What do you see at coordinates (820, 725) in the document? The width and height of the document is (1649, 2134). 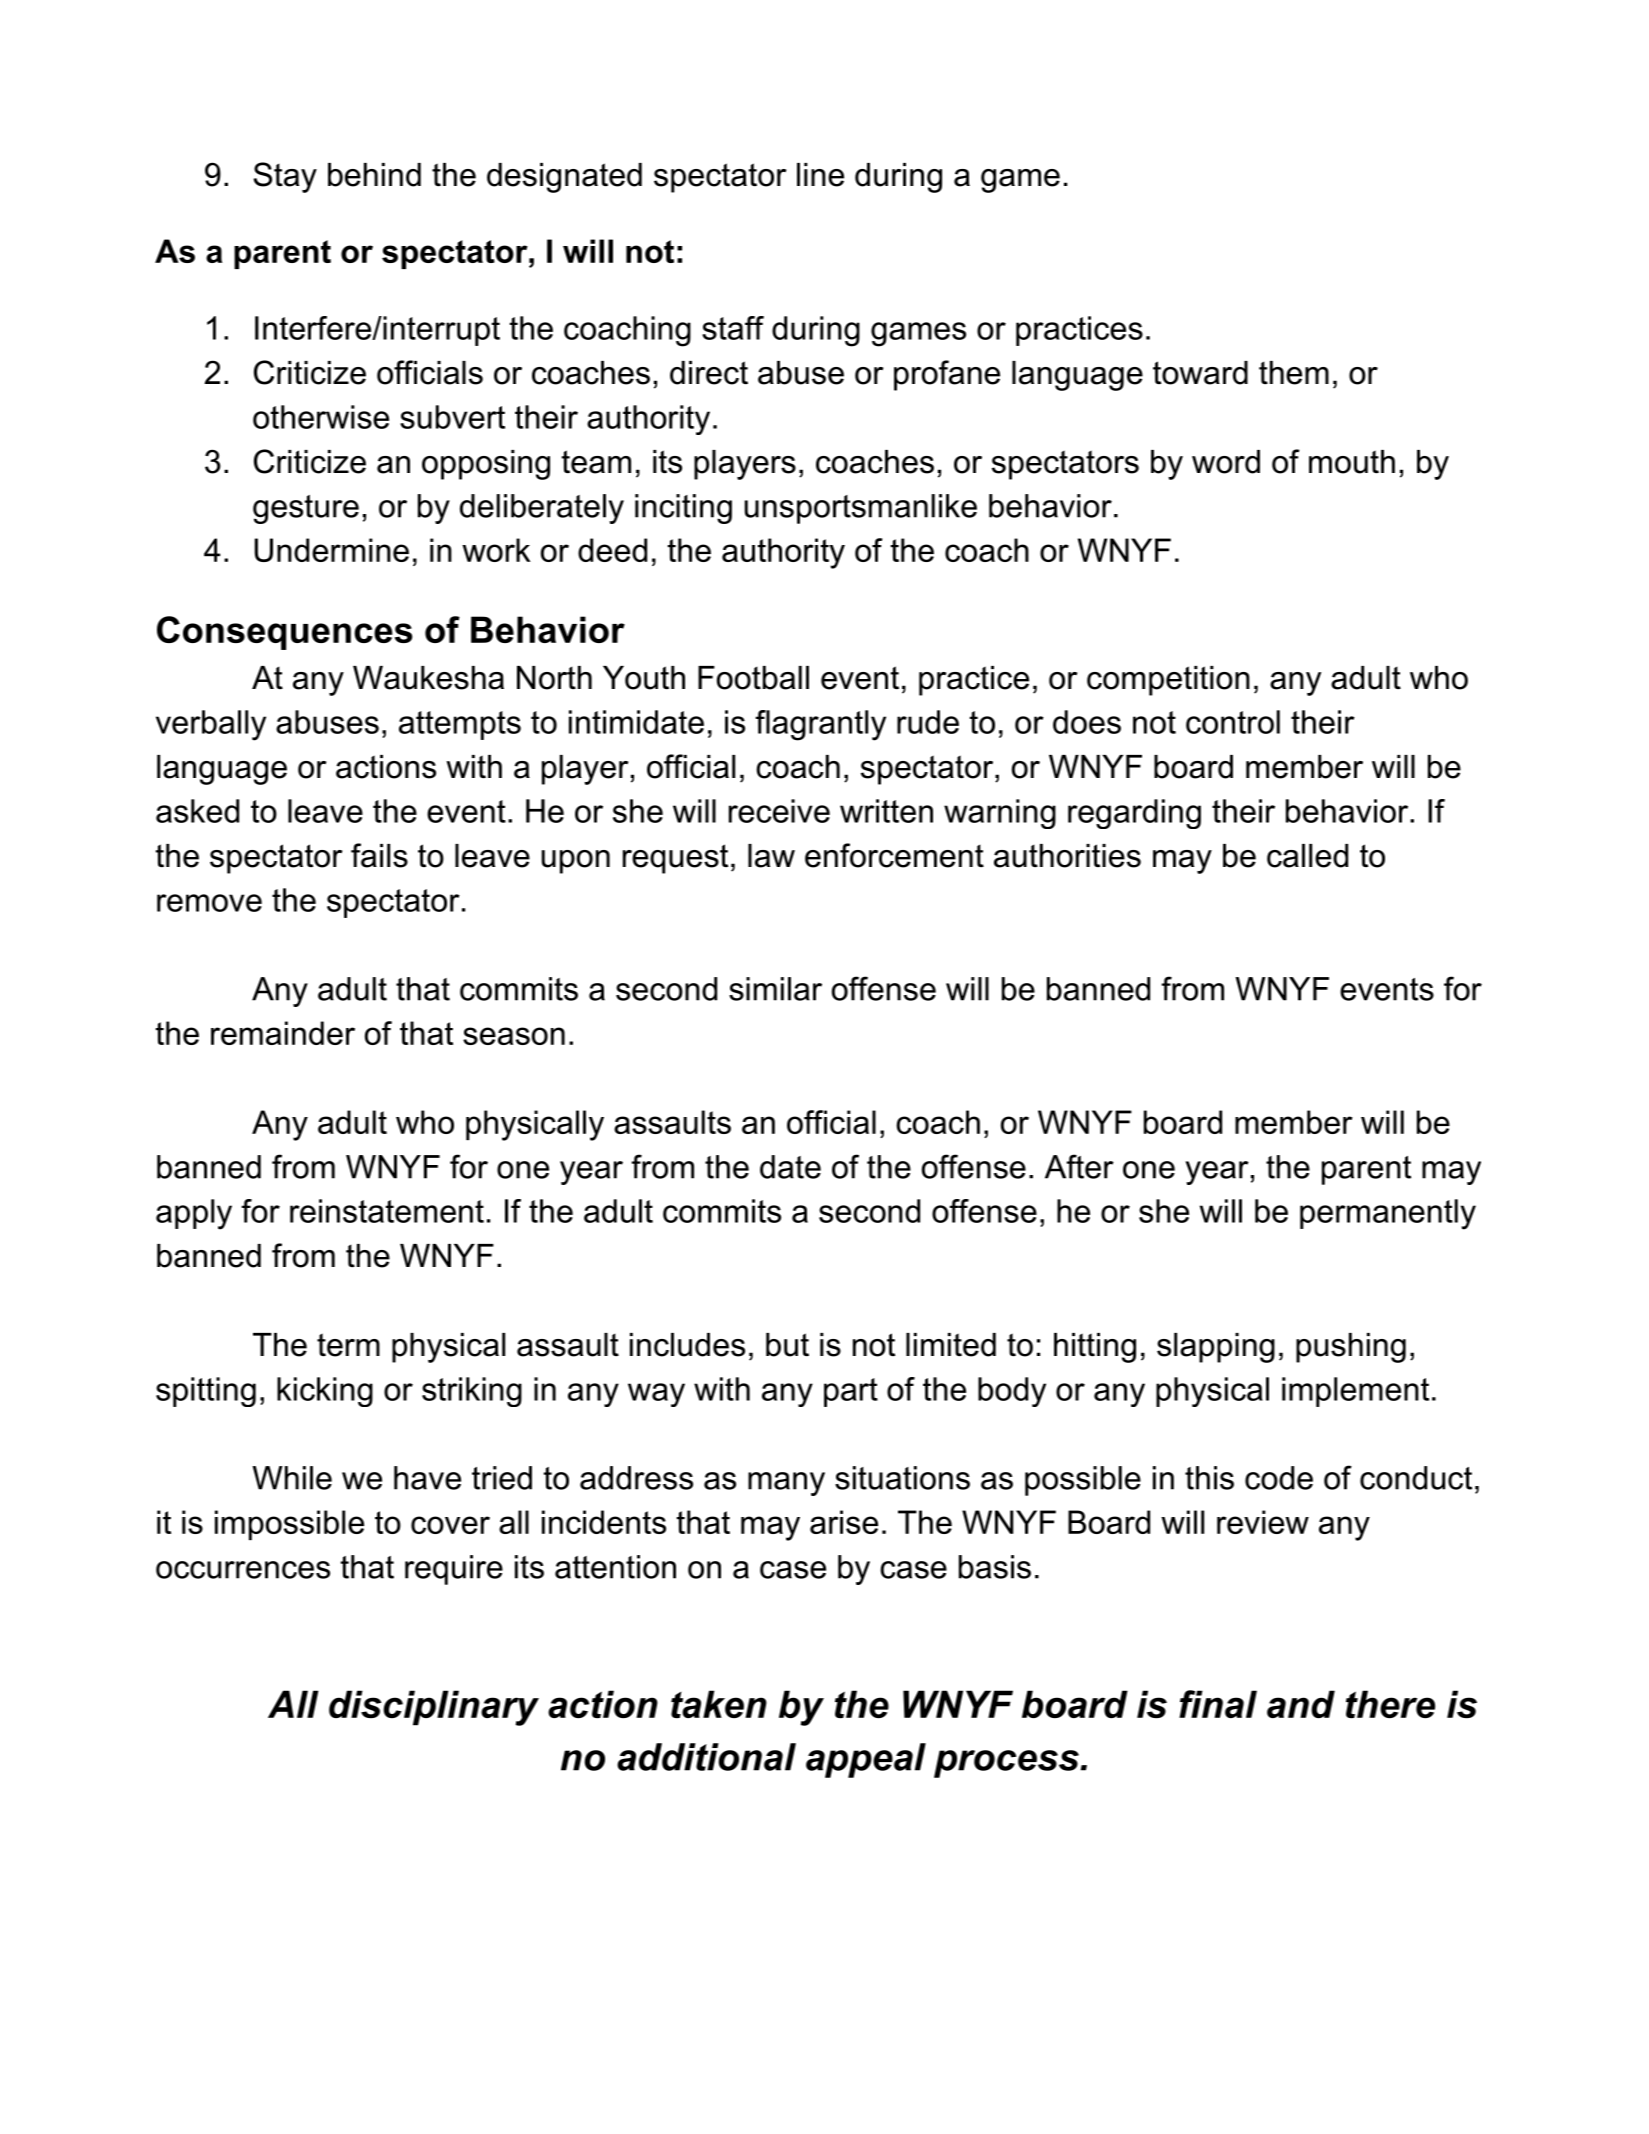 I see `flagrantly` at bounding box center [820, 725].
